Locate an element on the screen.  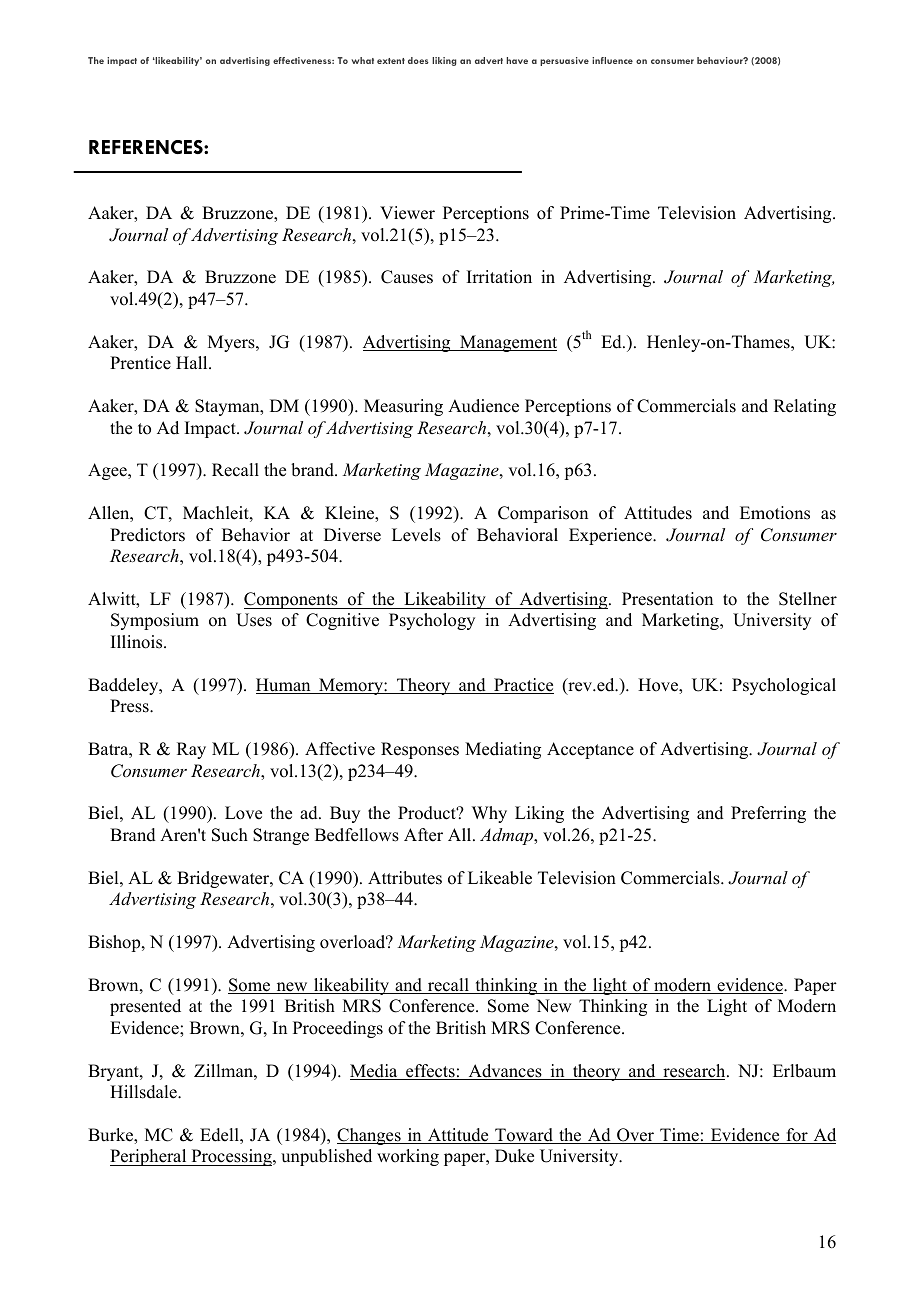
Relating is located at coordinates (805, 407).
